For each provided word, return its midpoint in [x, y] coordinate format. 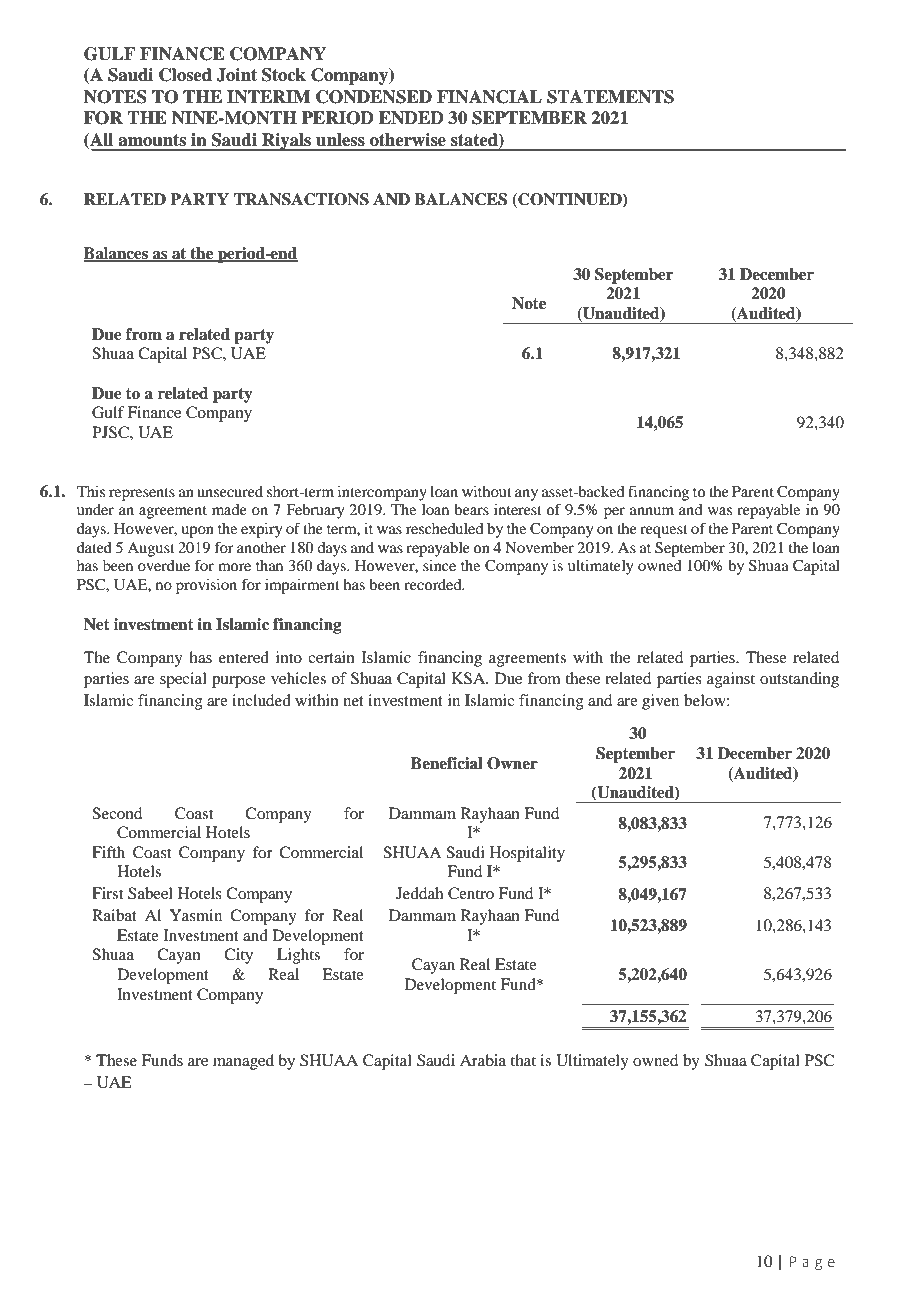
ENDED [411, 118]
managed [243, 1062]
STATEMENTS [610, 97]
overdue [164, 565]
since [439, 565]
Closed [185, 75]
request [664, 531]
